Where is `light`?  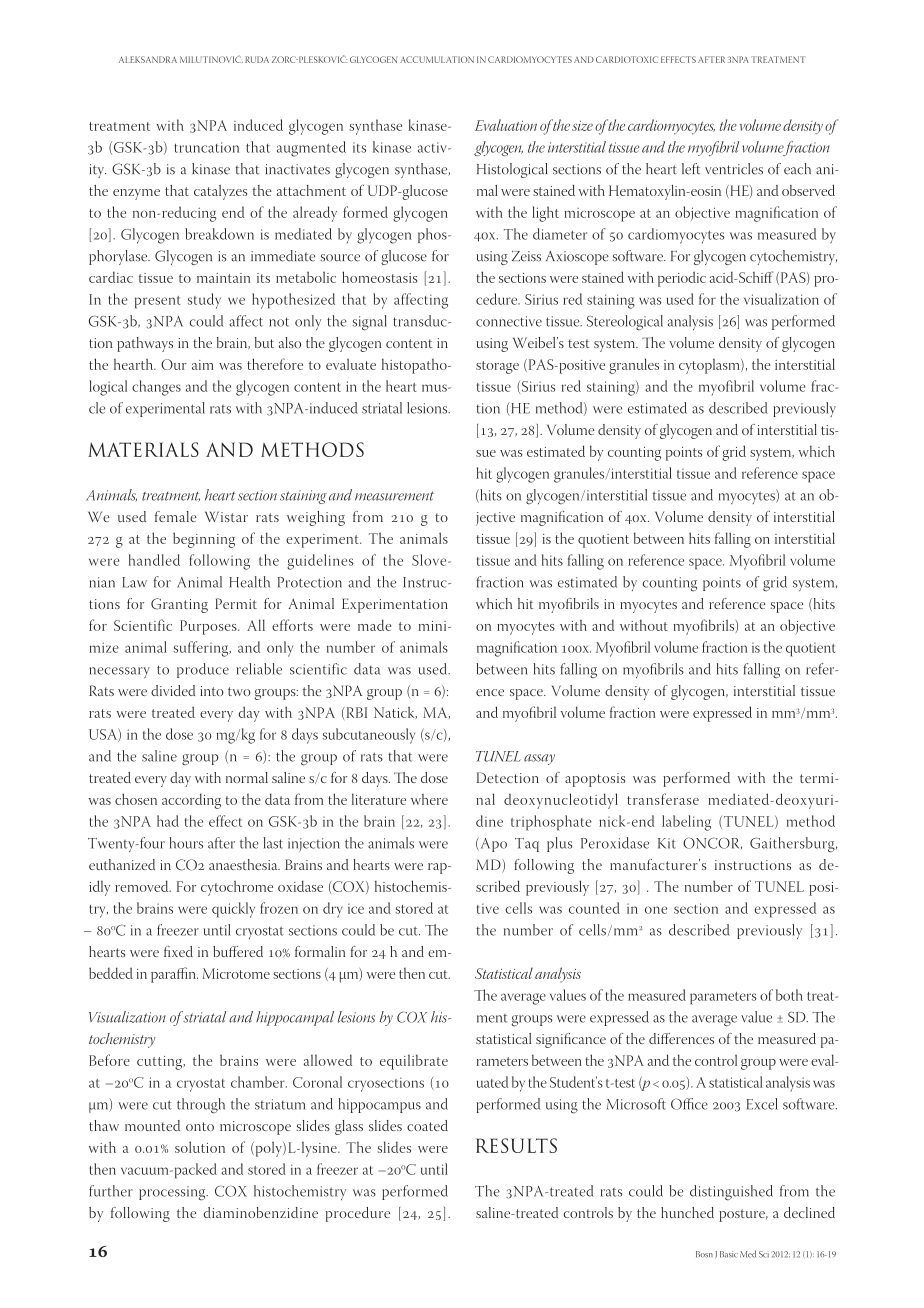
light is located at coordinates (545, 214).
